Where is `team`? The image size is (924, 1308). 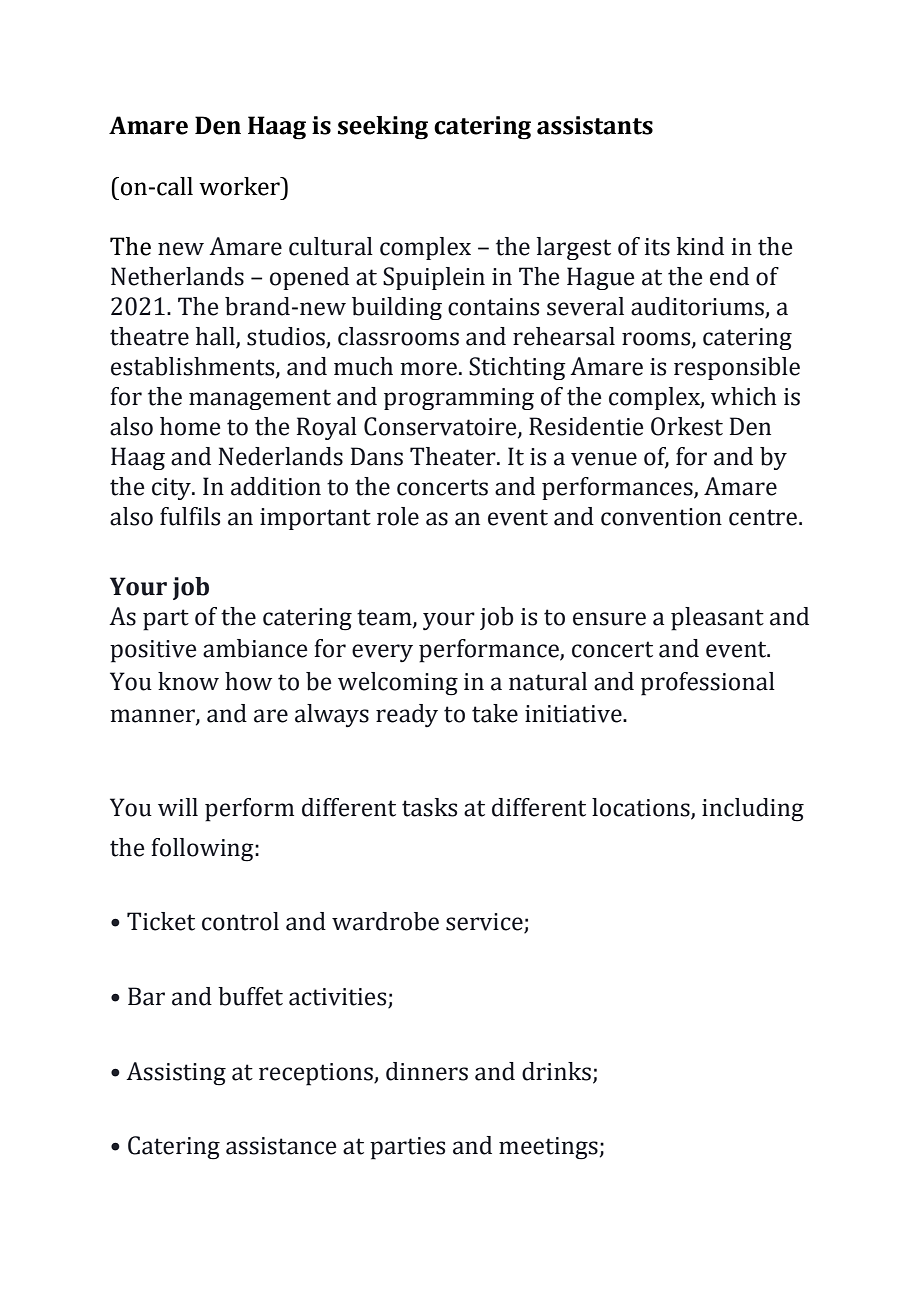 team is located at coordinates (385, 618).
